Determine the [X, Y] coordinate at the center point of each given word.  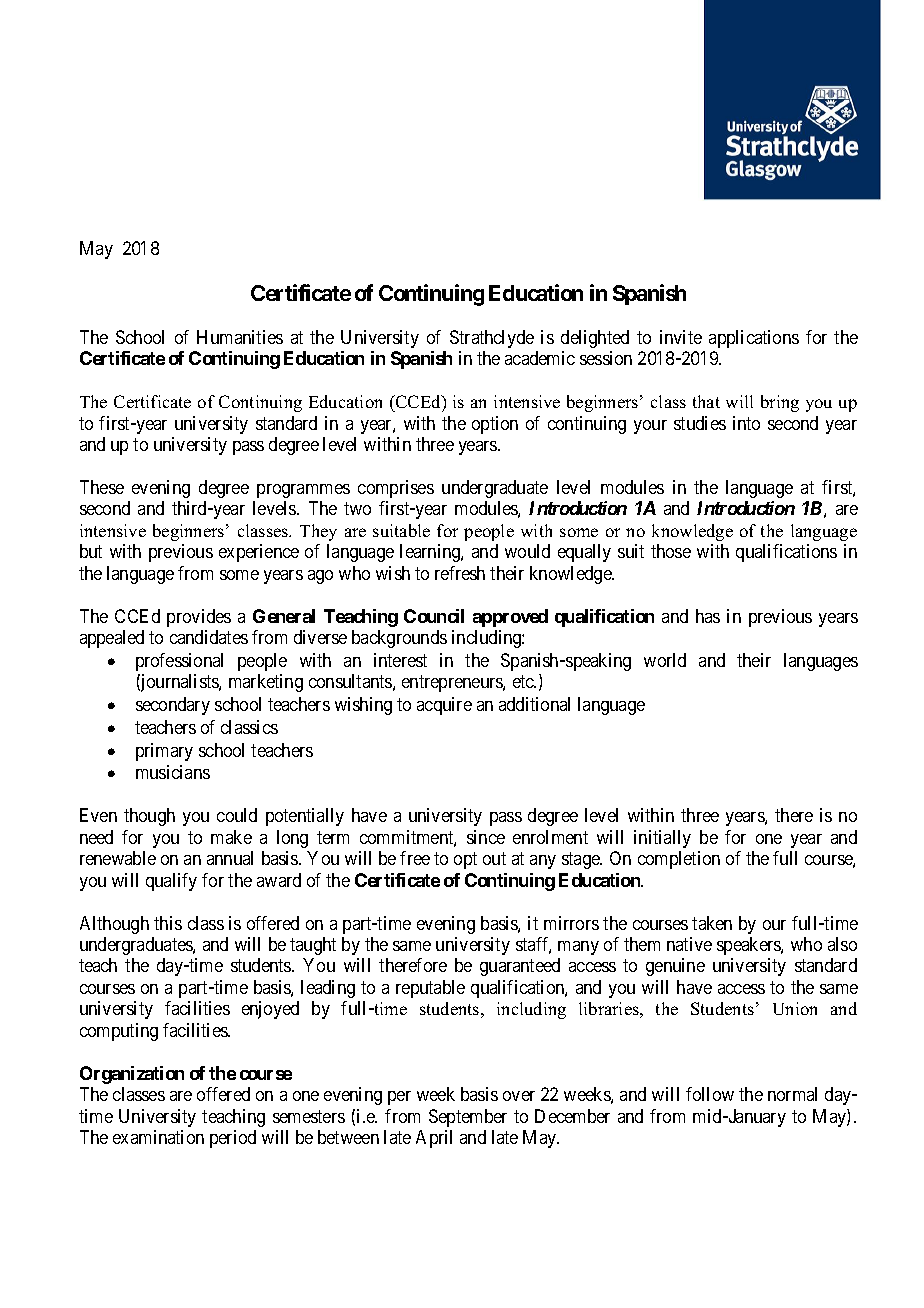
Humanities [240, 337]
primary [164, 752]
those [671, 551]
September [468, 1118]
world [665, 660]
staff [533, 945]
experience [259, 553]
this [168, 923]
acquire [444, 706]
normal [792, 1094]
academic [540, 358]
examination [158, 1137]
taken [712, 923]
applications [754, 339]
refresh [460, 573]
